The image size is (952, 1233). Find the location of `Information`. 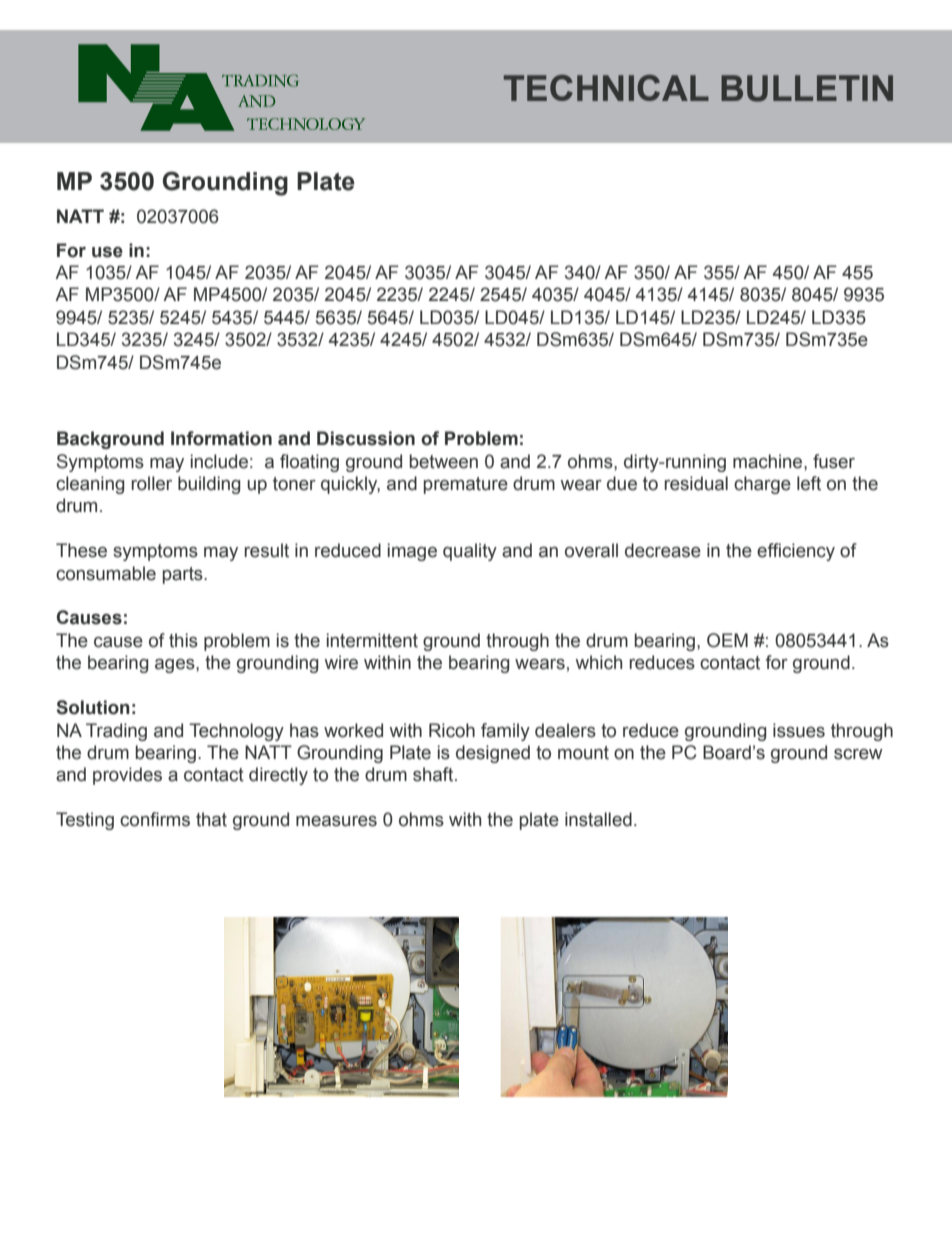

Information is located at coordinates (221, 438).
